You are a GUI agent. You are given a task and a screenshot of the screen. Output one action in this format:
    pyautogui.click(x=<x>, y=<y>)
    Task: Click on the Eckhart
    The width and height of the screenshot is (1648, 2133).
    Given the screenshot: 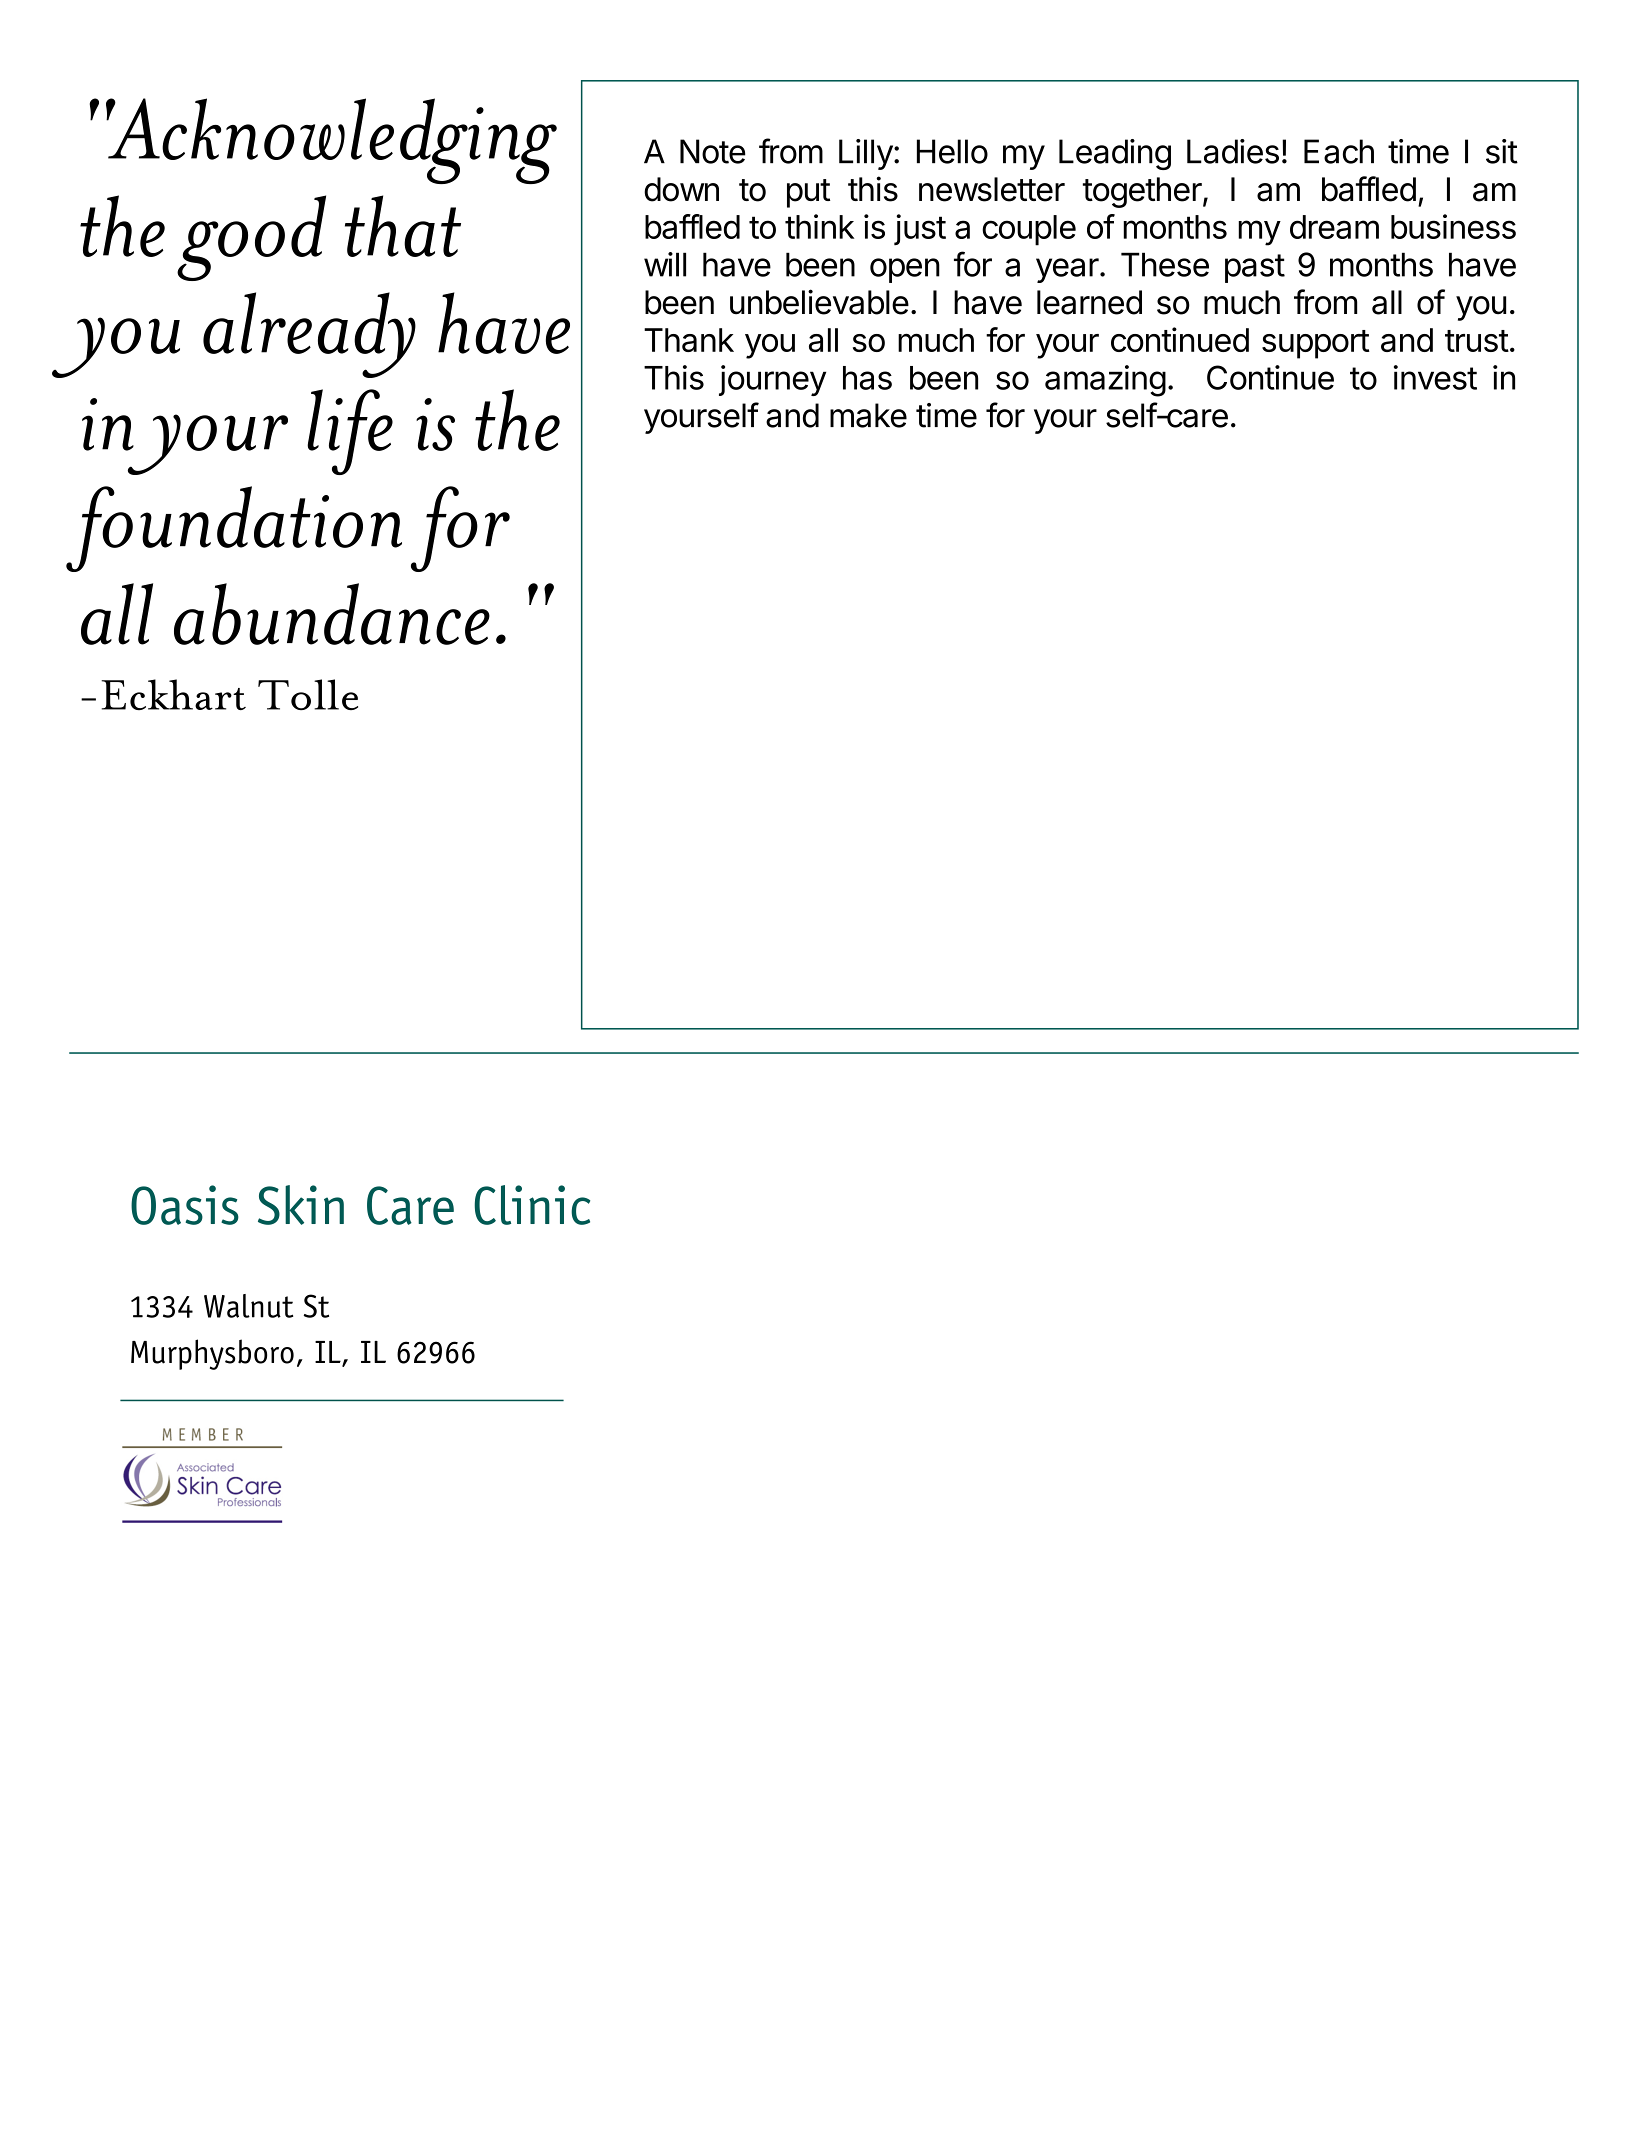 What is the action you would take?
    pyautogui.click(x=173, y=694)
